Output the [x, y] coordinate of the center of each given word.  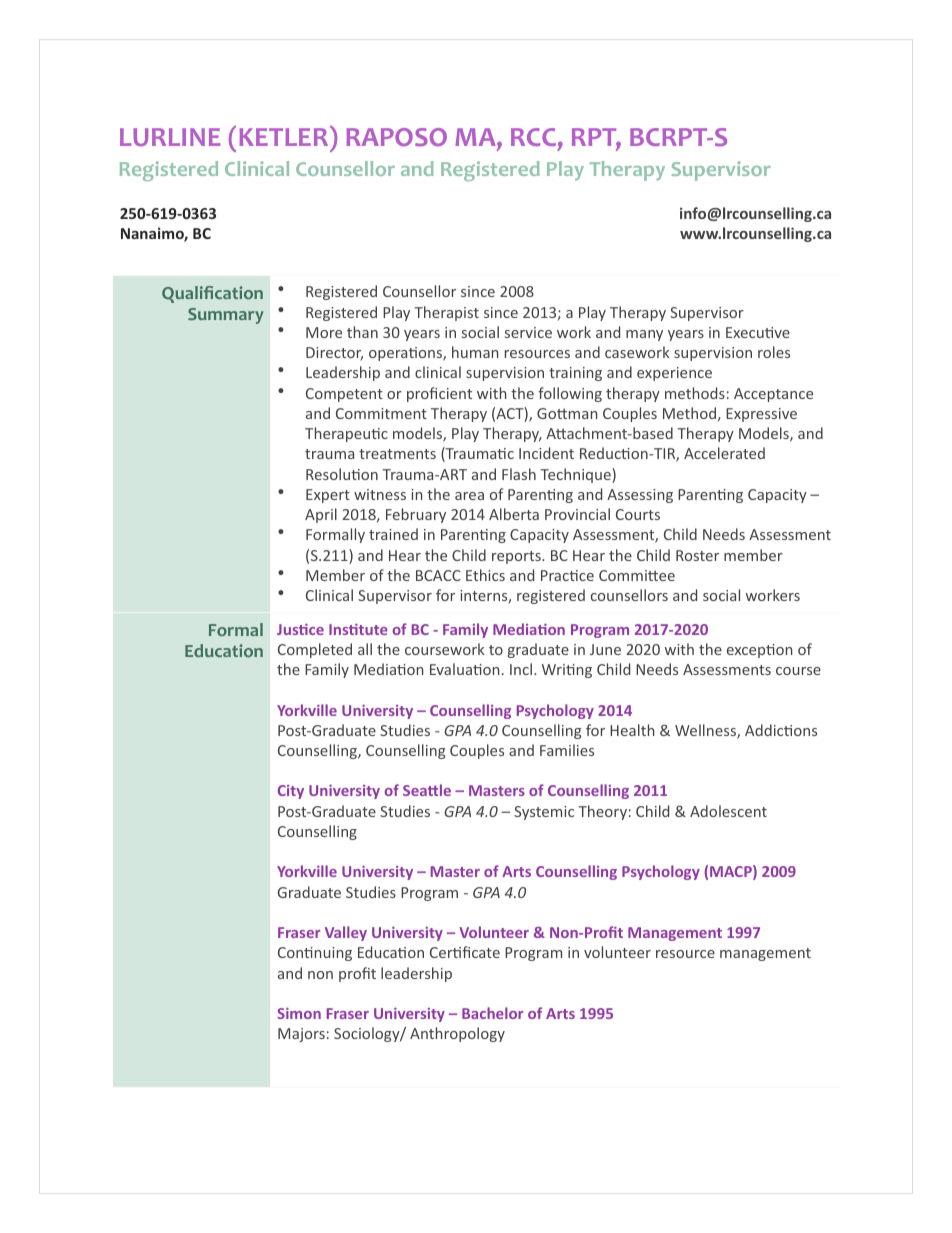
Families [567, 750]
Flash [519, 474]
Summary [225, 316]
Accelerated [724, 453]
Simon [299, 1013]
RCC [533, 137]
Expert [328, 496]
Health [632, 730]
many [644, 335]
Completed [315, 650]
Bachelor [492, 1013]
